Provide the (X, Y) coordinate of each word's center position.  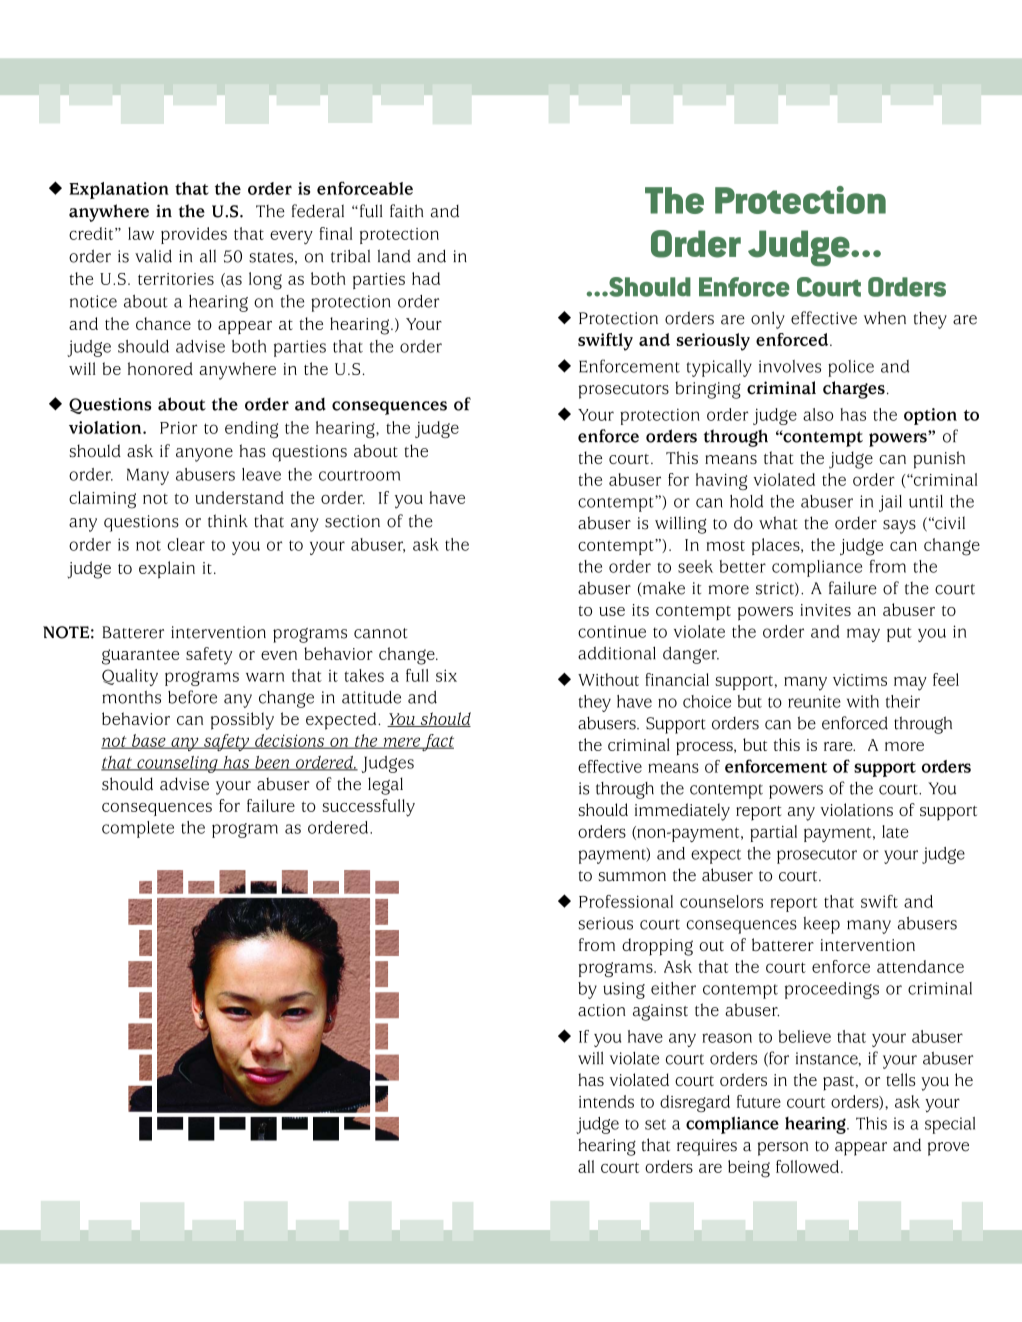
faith (406, 211)
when (885, 318)
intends (606, 1101)
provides (194, 235)
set (655, 1124)
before (192, 697)
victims (860, 680)
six (446, 675)
